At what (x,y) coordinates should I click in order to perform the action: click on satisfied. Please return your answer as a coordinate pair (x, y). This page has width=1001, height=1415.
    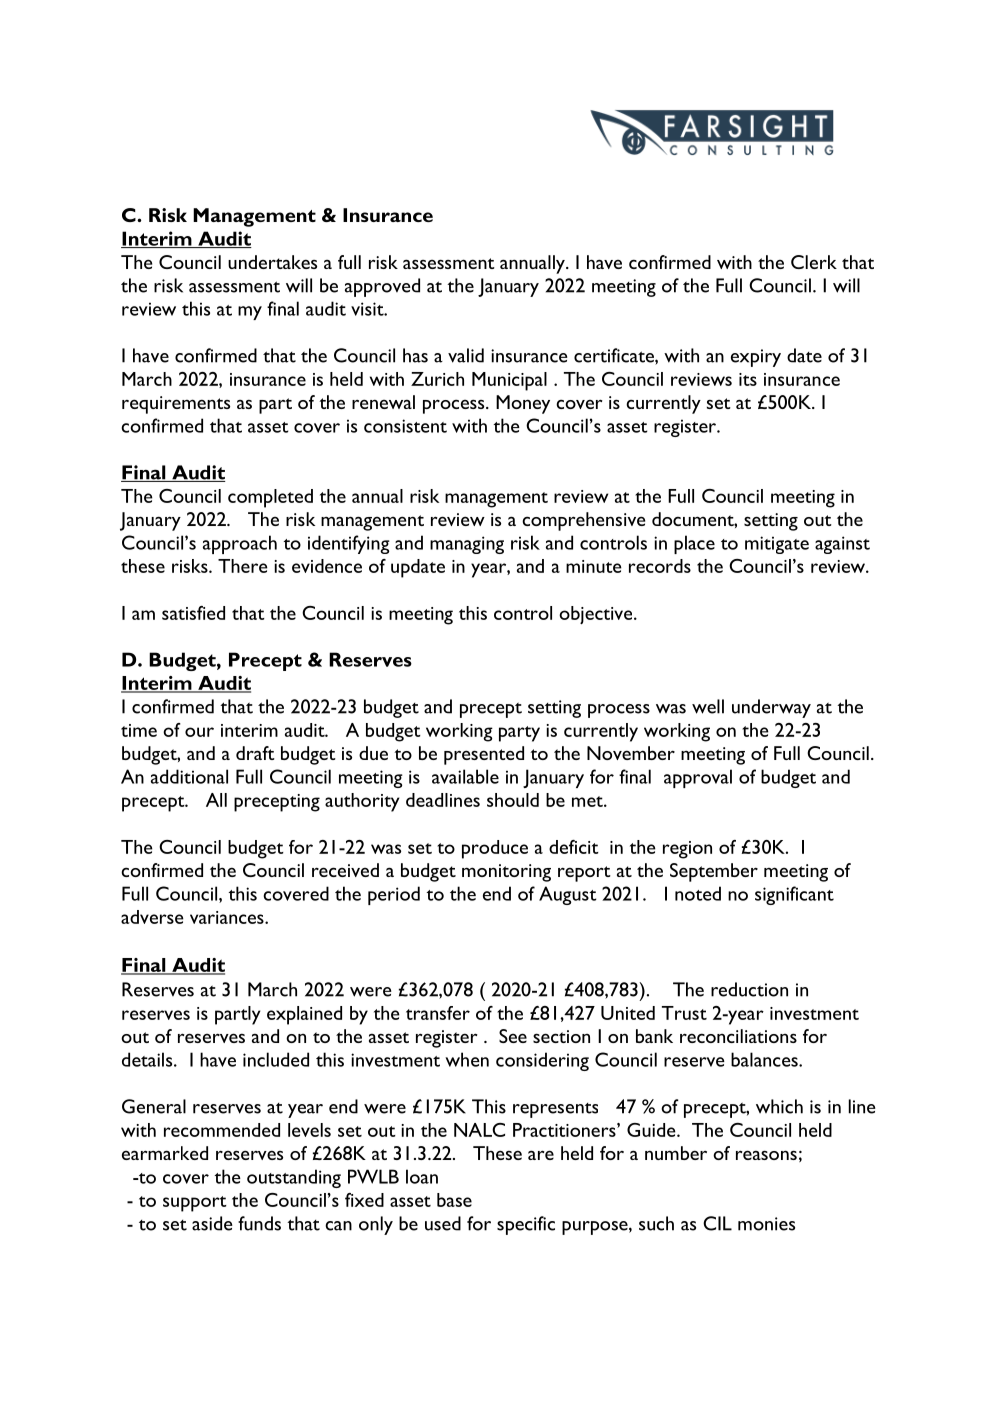
    Looking at the image, I should click on (193, 613).
